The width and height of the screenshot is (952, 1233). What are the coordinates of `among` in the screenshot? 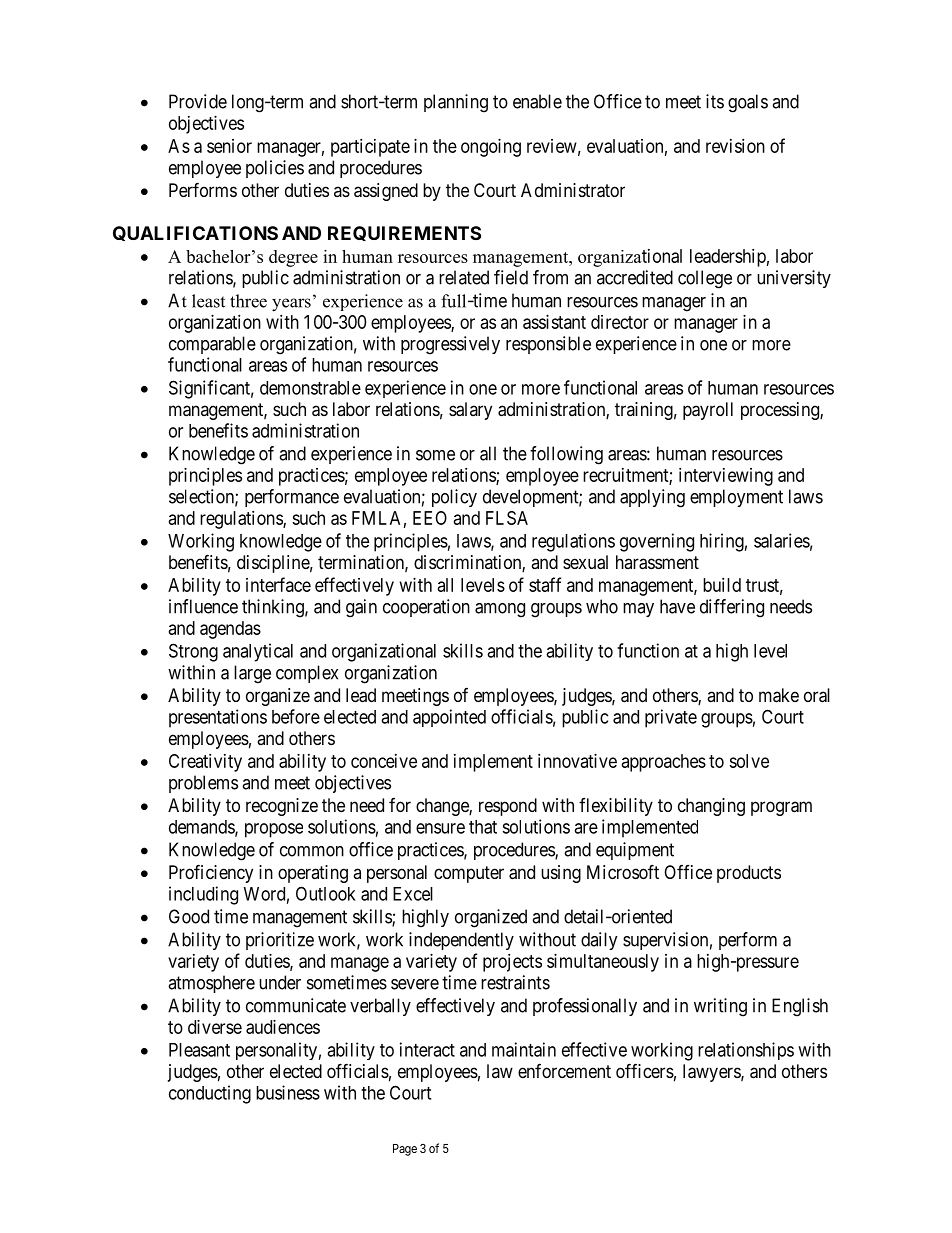 It's located at (500, 610).
